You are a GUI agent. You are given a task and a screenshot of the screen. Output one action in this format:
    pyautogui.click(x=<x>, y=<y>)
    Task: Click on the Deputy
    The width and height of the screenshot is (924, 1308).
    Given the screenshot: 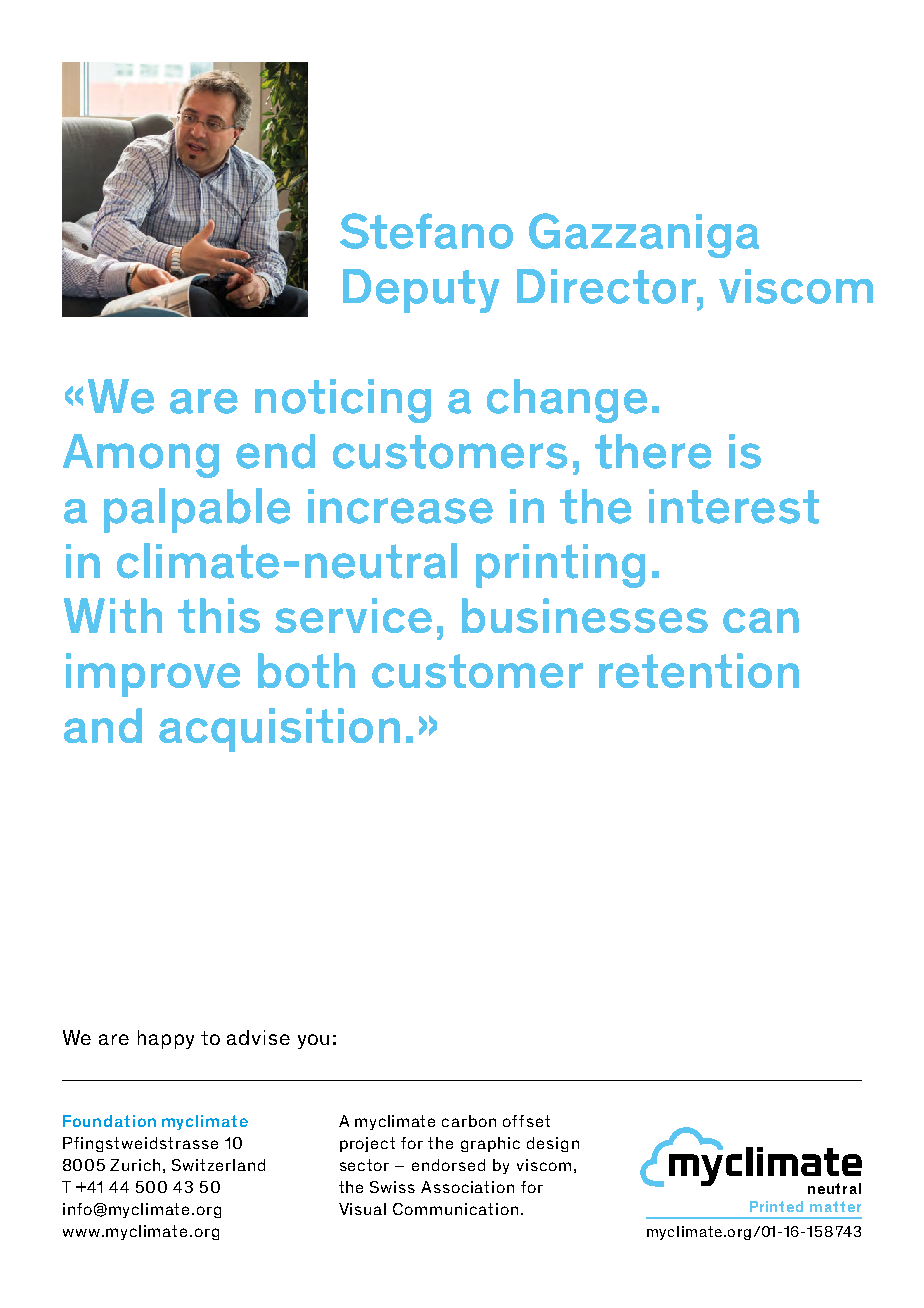 What is the action you would take?
    pyautogui.click(x=421, y=291)
